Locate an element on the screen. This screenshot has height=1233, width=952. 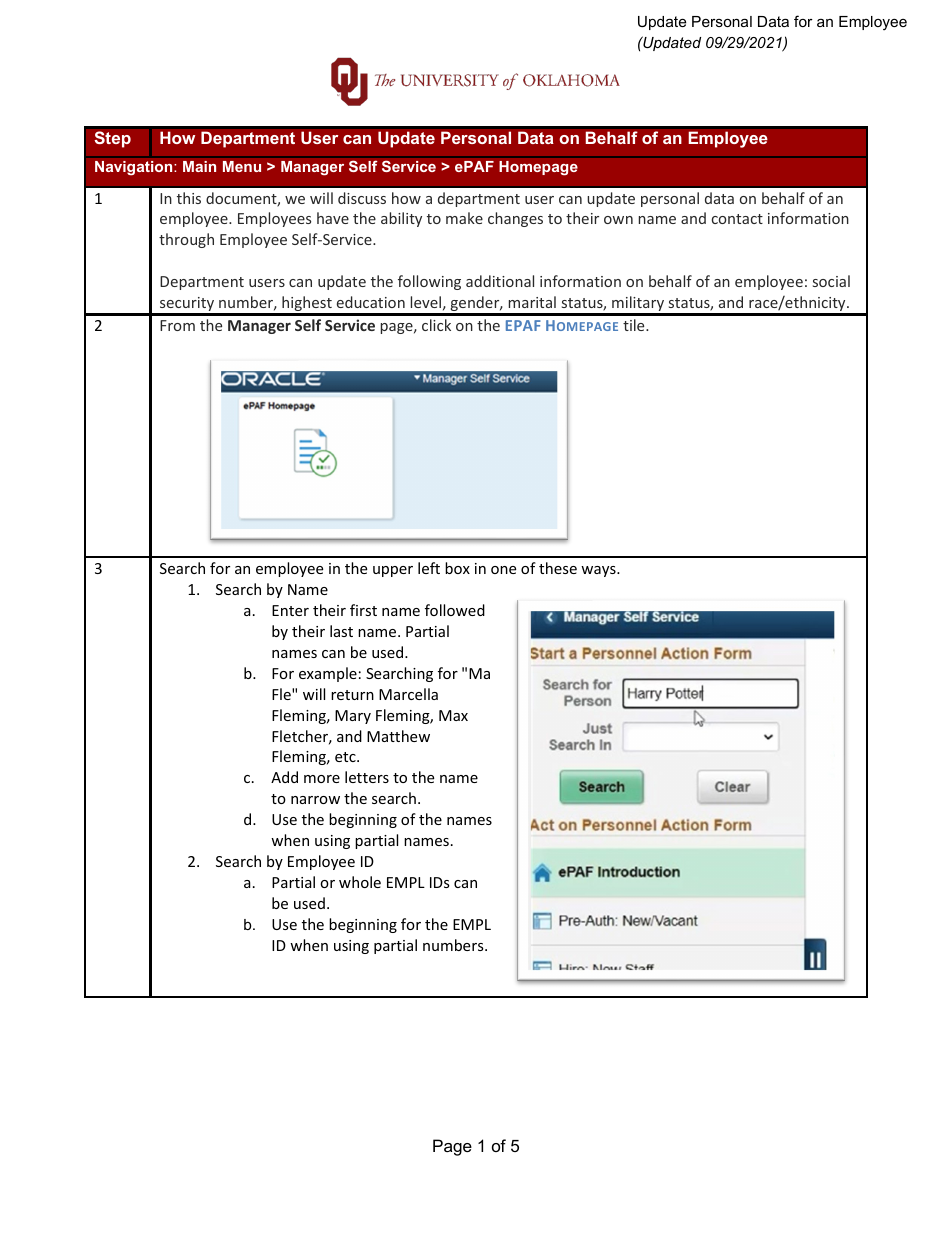
click is located at coordinates (436, 325).
